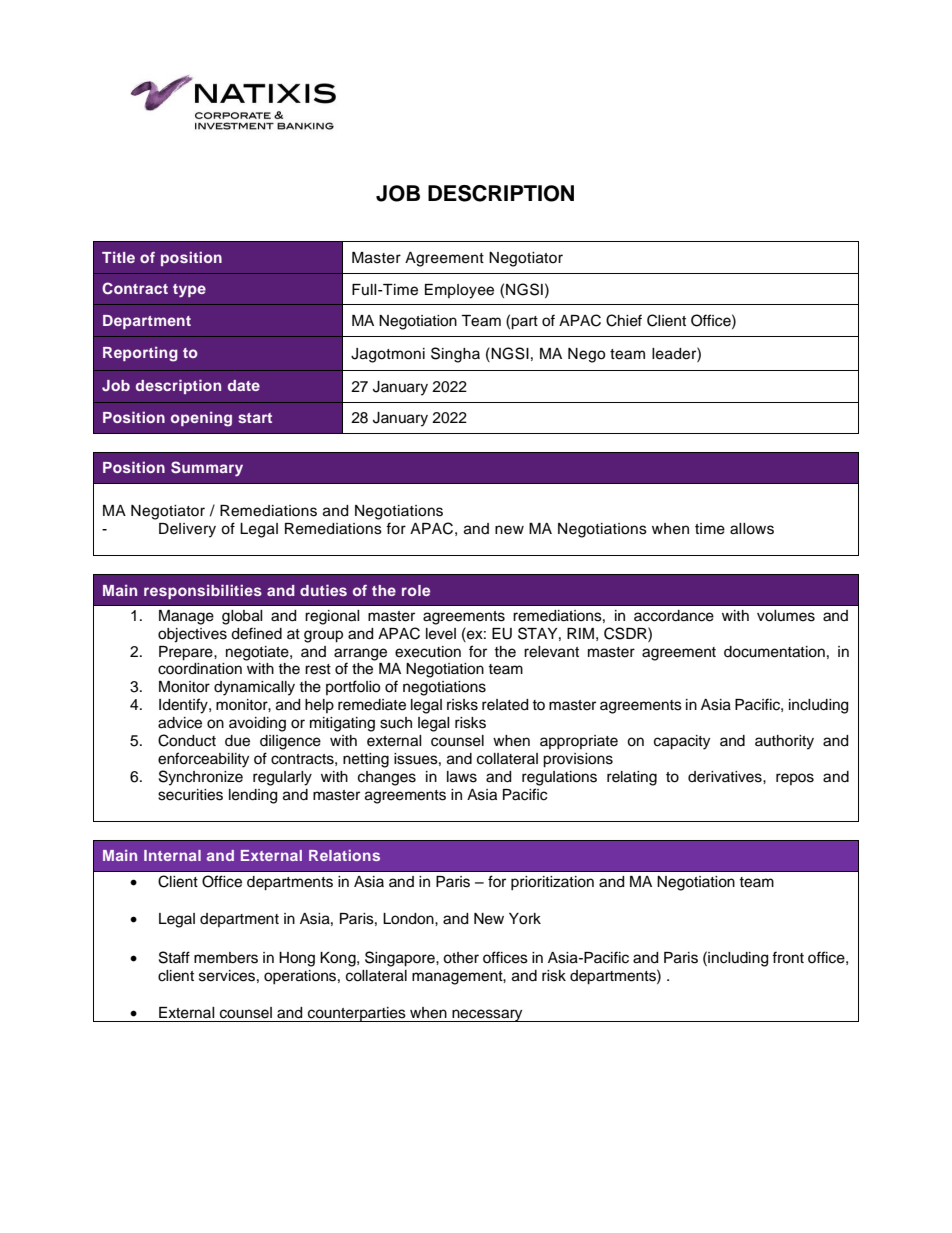 The width and height of the page is (952, 1233). Describe the element at coordinates (624, 320) in the page. I see `Chief` at that location.
